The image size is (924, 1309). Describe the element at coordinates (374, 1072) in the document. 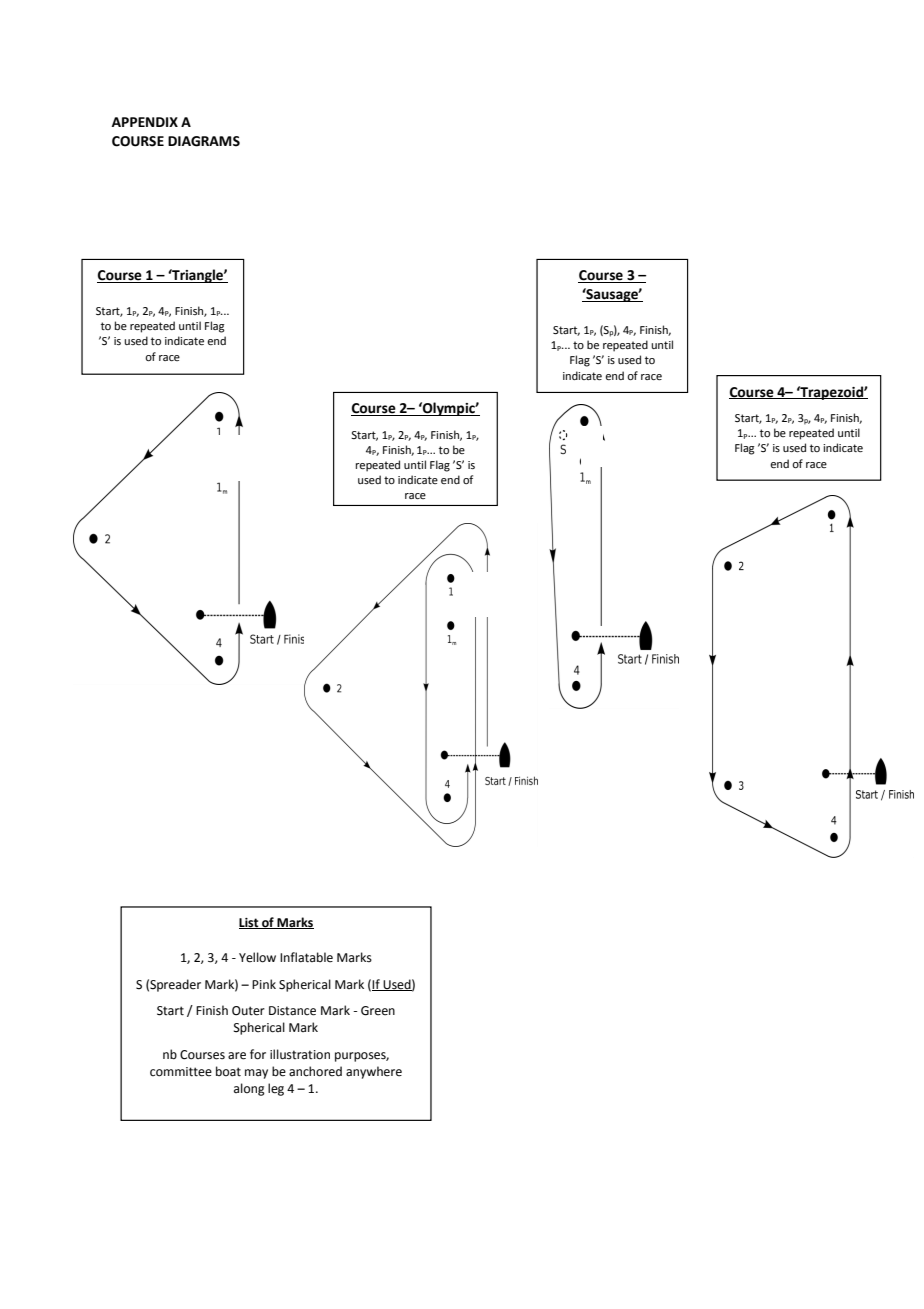

I see `anywhere` at that location.
